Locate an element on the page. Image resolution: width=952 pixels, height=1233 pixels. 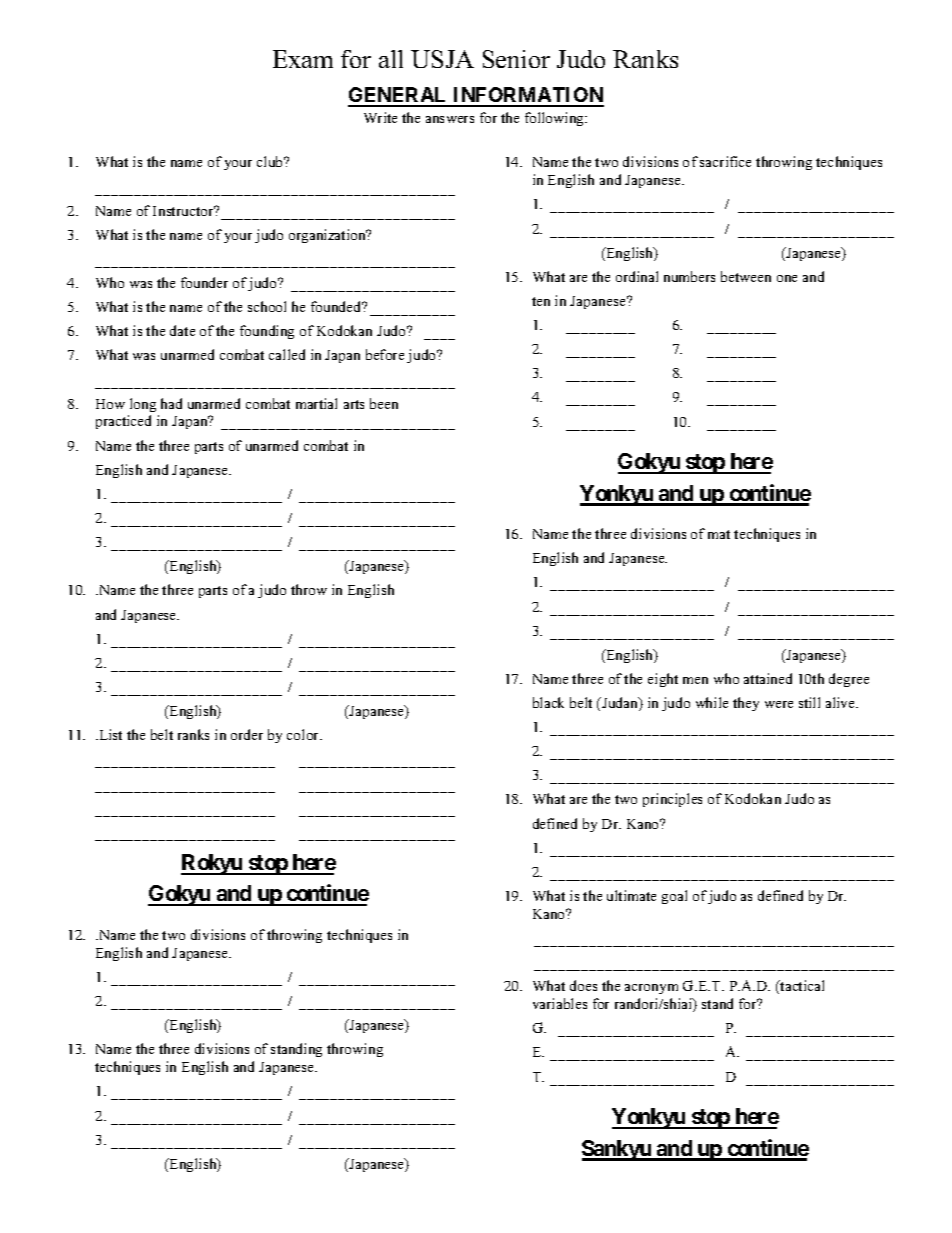
Exam is located at coordinates (303, 59).
